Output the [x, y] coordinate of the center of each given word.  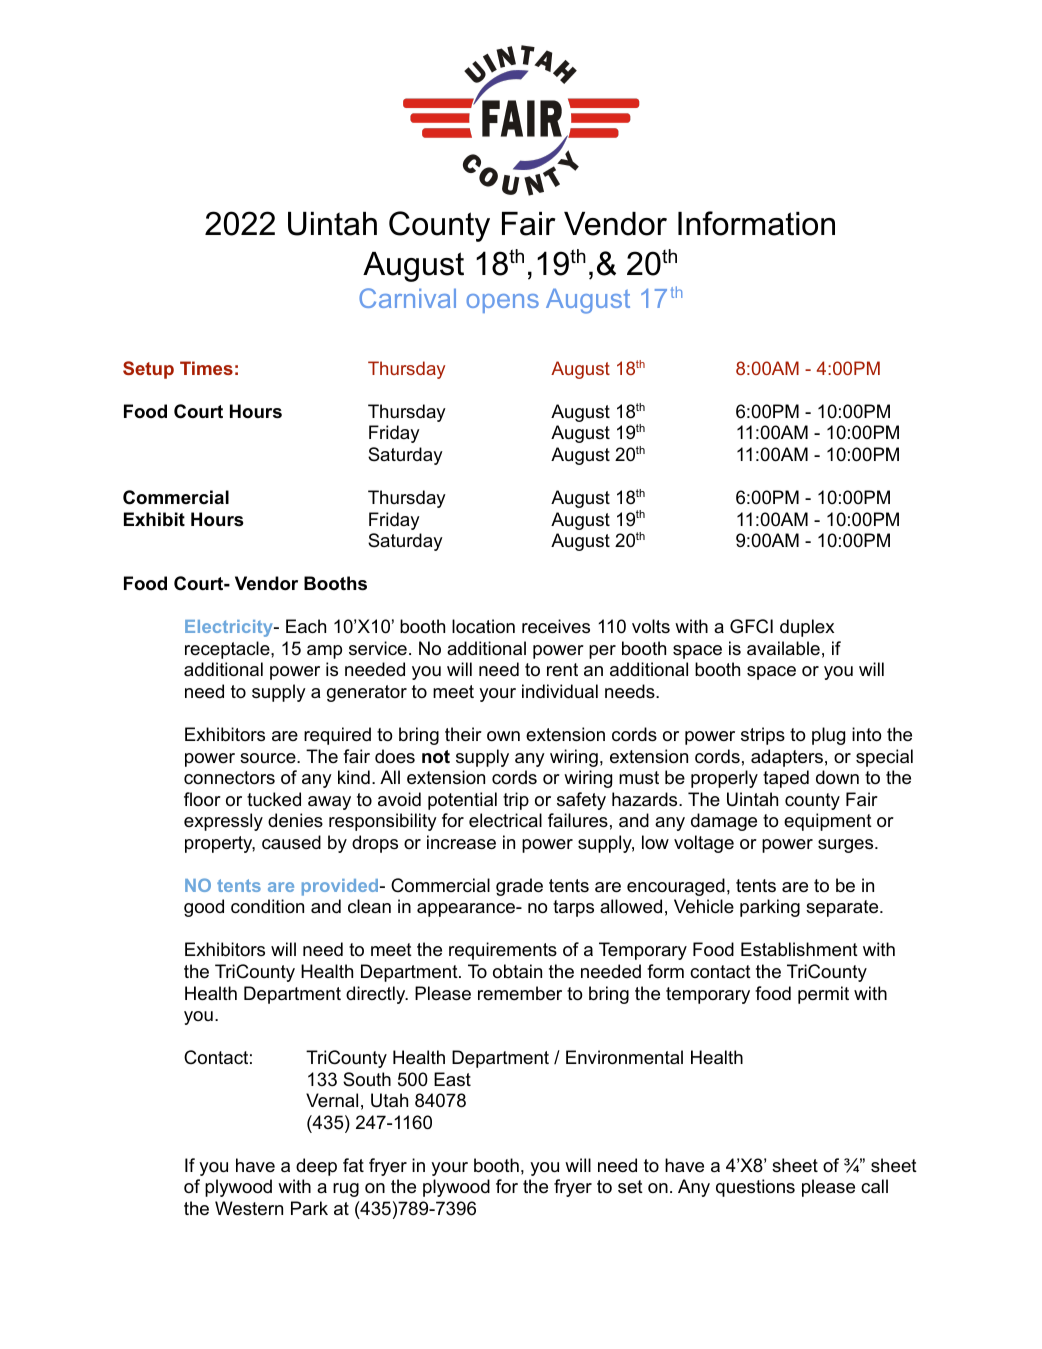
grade [519, 887]
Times [206, 368]
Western [249, 1208]
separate [843, 908]
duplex [807, 628]
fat [353, 1165]
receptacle [228, 650]
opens [502, 303]
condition [267, 906]
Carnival [407, 298]
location [483, 626]
